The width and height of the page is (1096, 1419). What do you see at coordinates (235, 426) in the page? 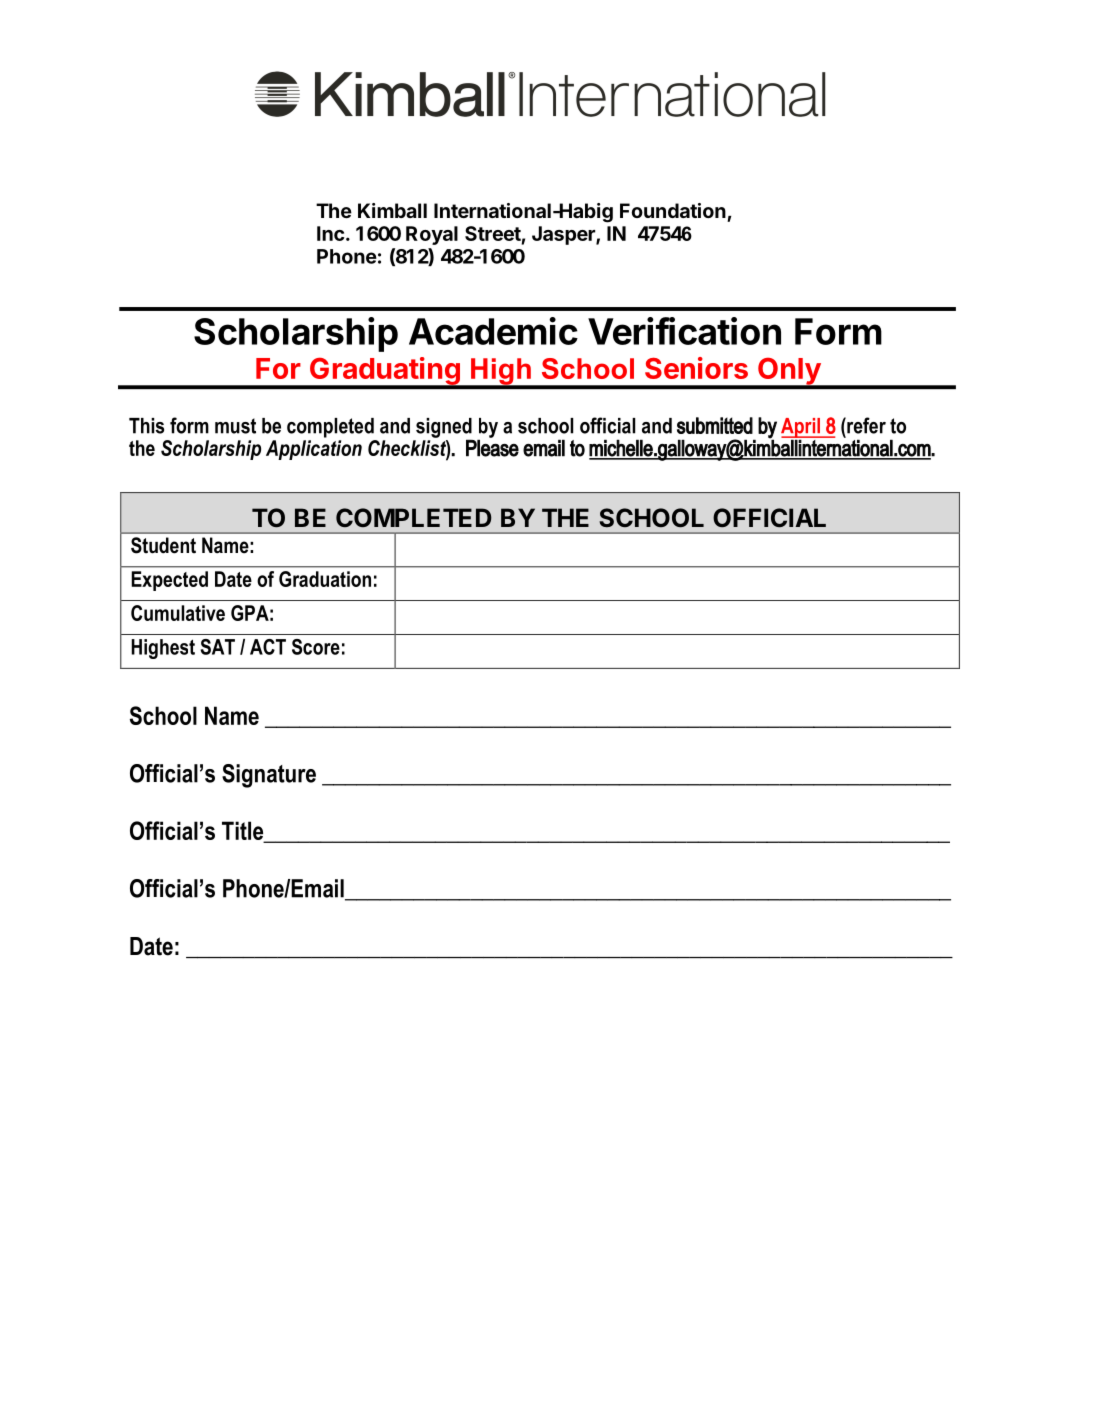
I see `must` at bounding box center [235, 426].
